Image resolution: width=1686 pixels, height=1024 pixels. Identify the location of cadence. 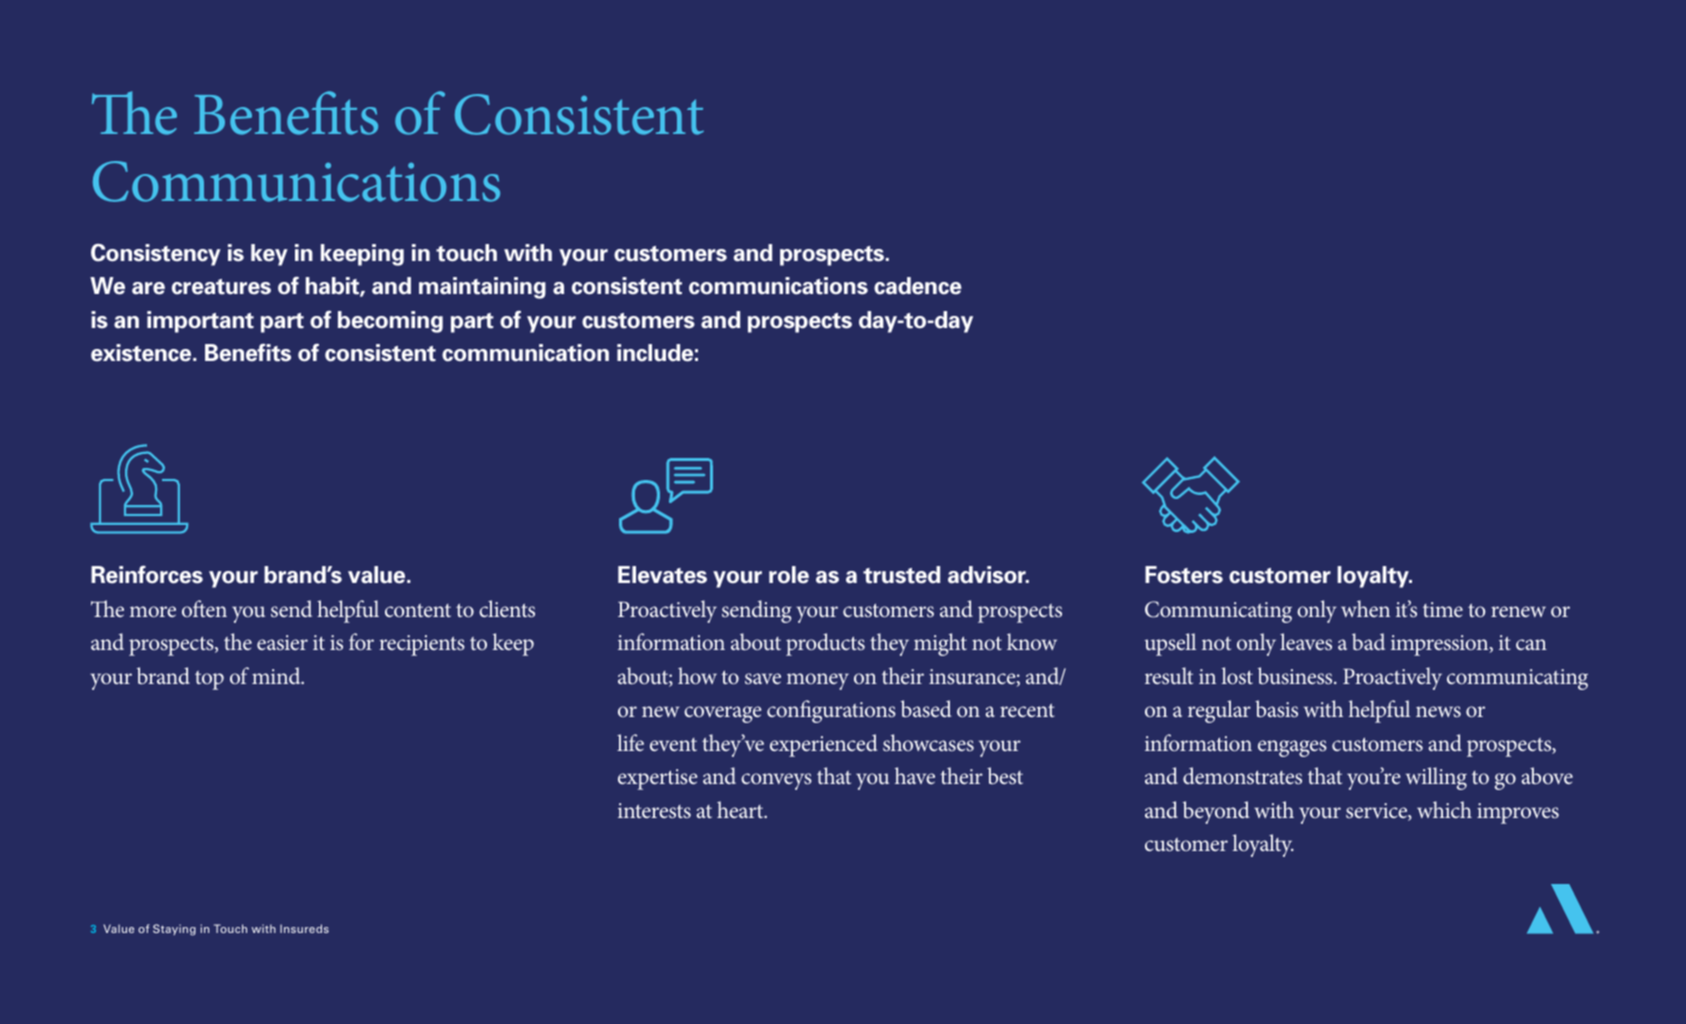
(918, 286).
